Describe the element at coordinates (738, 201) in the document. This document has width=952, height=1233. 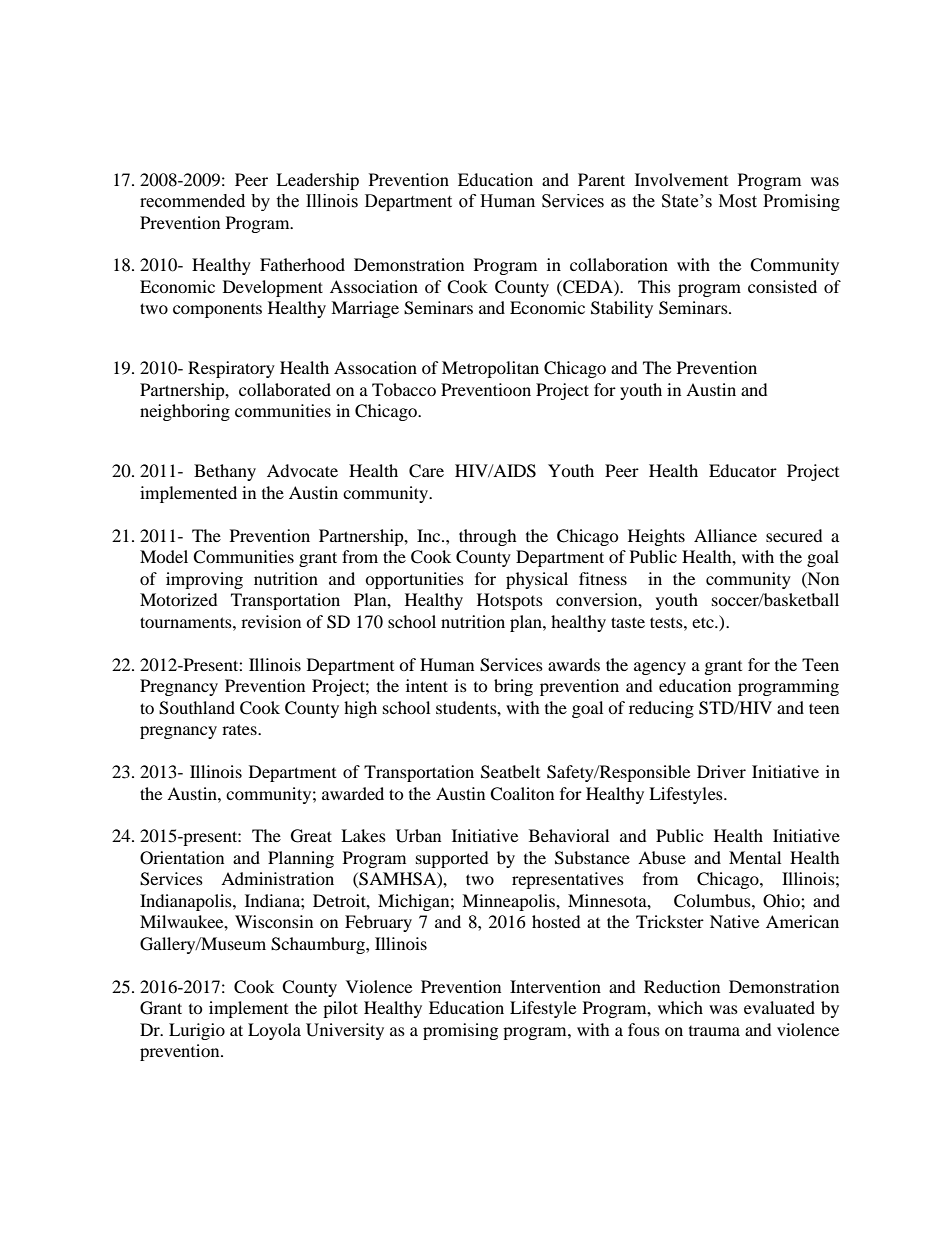
I see `Most` at that location.
